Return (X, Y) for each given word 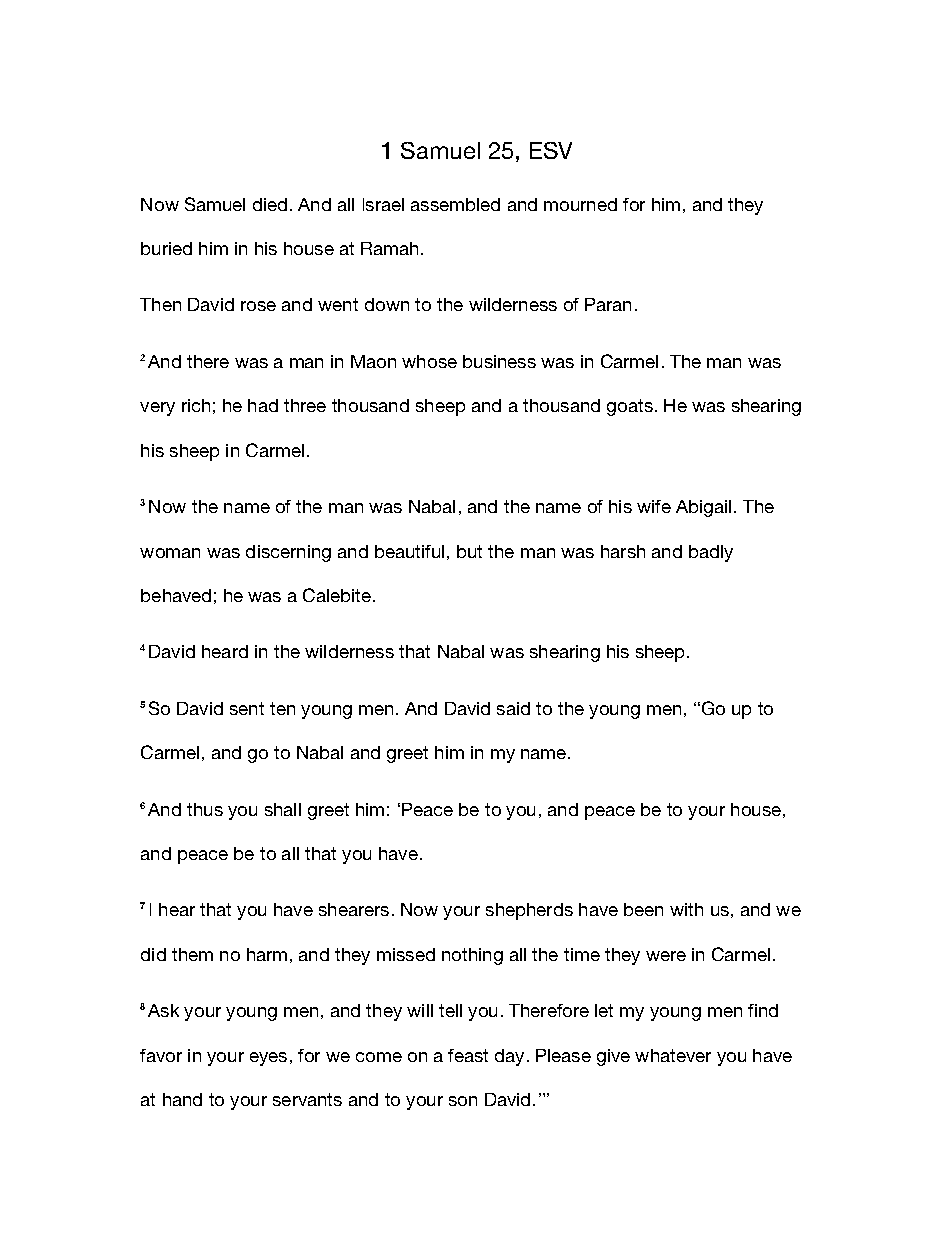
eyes (268, 1059)
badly (711, 553)
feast (468, 1055)
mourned (580, 204)
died (270, 204)
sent (247, 708)
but (469, 551)
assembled (455, 204)
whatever (673, 1055)
